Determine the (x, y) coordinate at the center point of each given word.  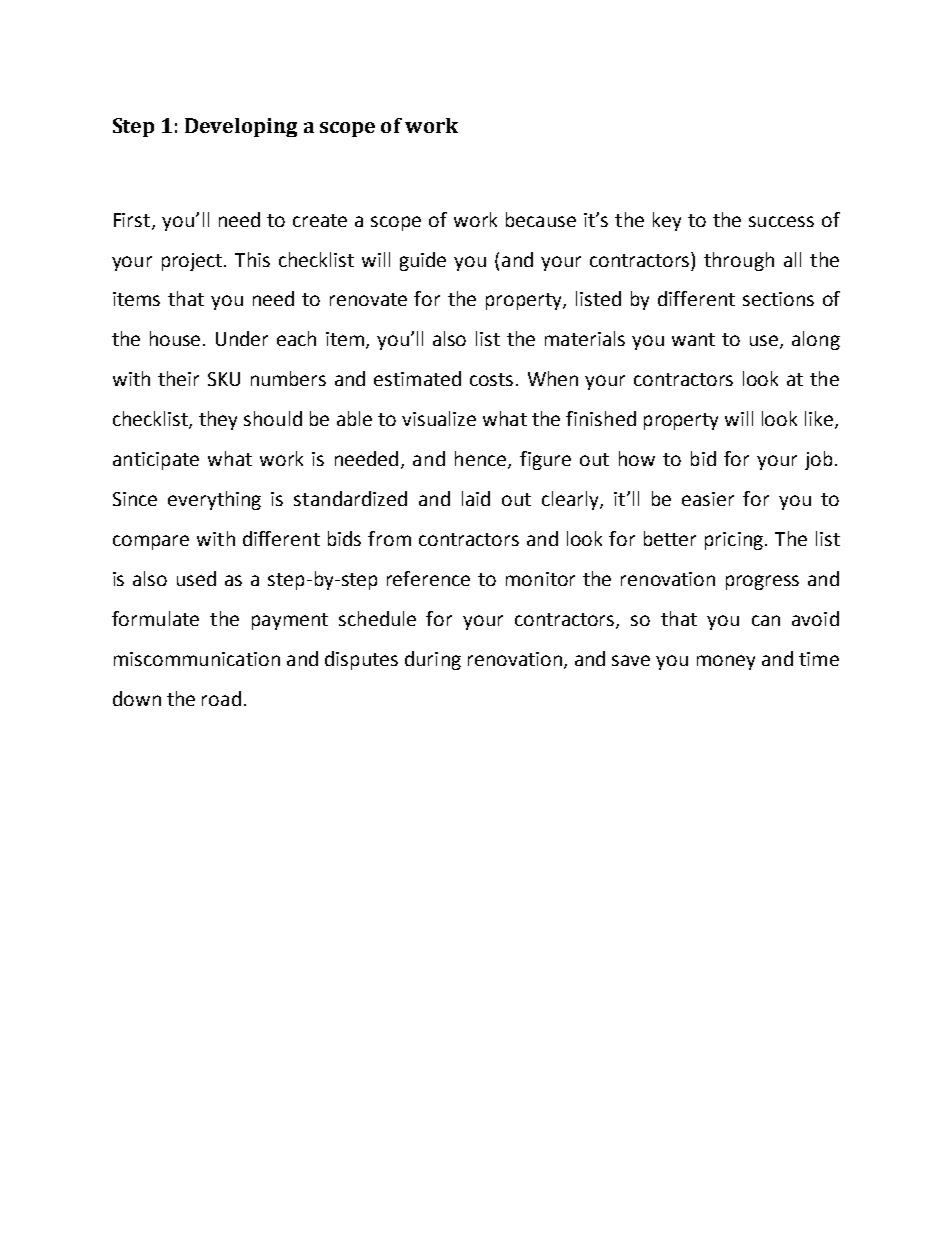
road (221, 698)
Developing (241, 127)
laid (476, 498)
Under (242, 338)
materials (585, 338)
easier (708, 499)
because (541, 219)
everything (214, 500)
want (693, 339)
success (781, 221)
